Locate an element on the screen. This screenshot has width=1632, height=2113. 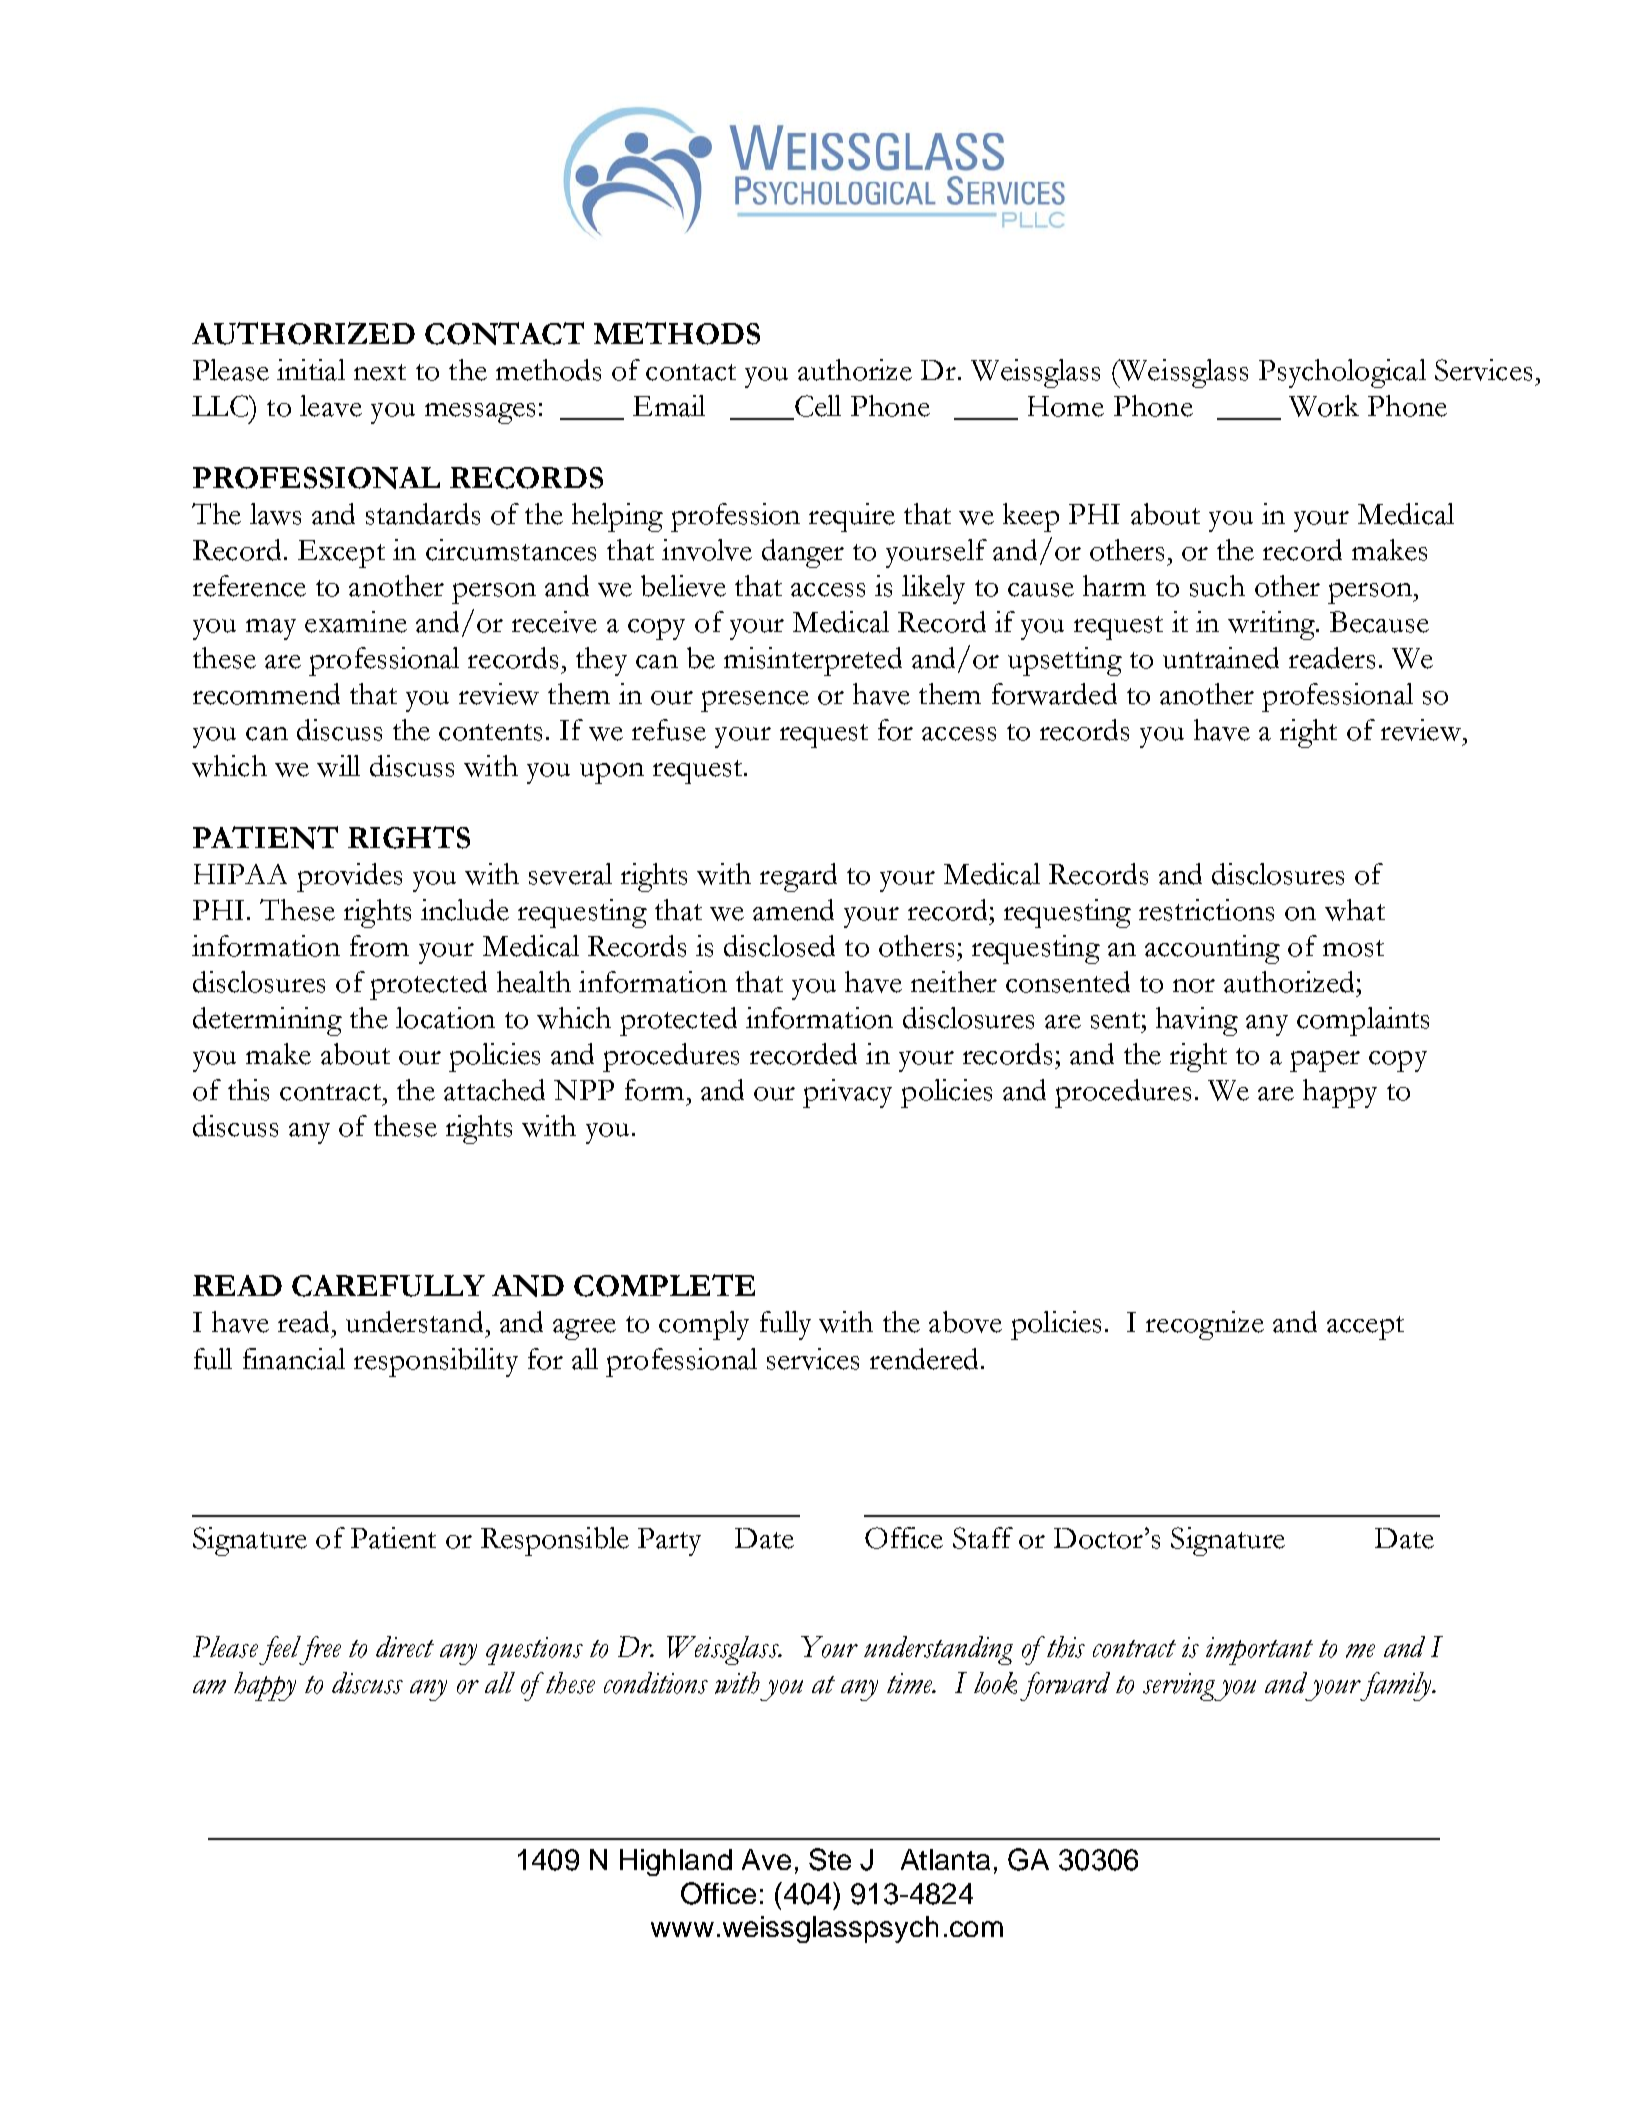
Email is located at coordinates (669, 406).
